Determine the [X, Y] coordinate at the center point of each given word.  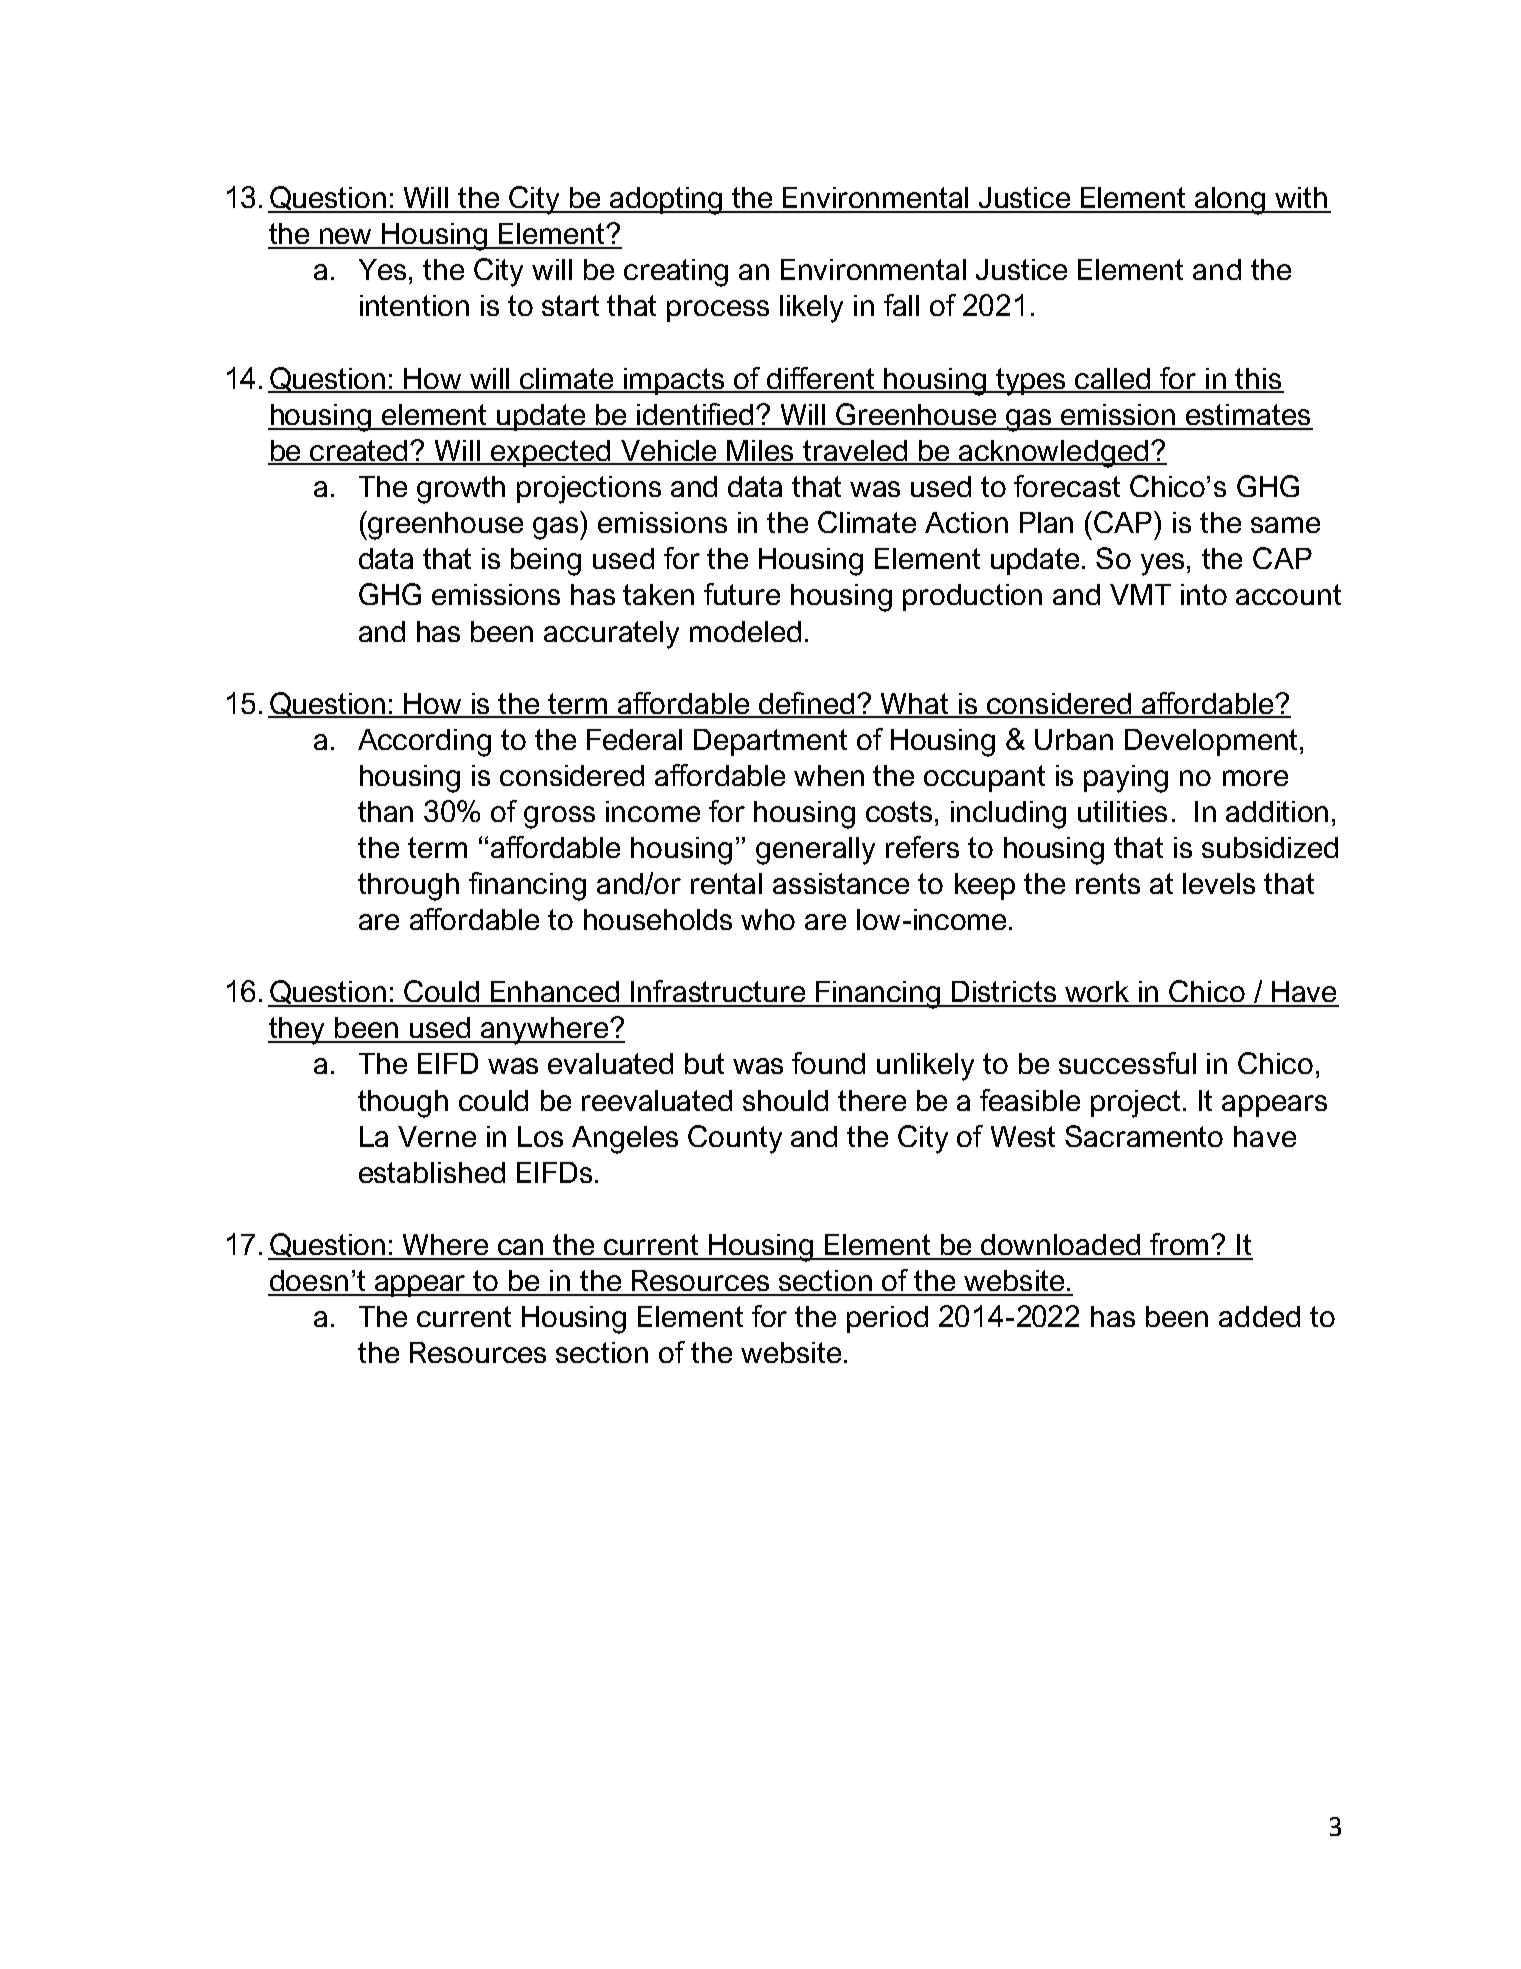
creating [676, 273]
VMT [1140, 594]
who [768, 919]
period [887, 1319]
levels [1219, 883]
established [432, 1172]
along [1231, 201]
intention [414, 305]
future [742, 594]
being [546, 562]
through [408, 887]
